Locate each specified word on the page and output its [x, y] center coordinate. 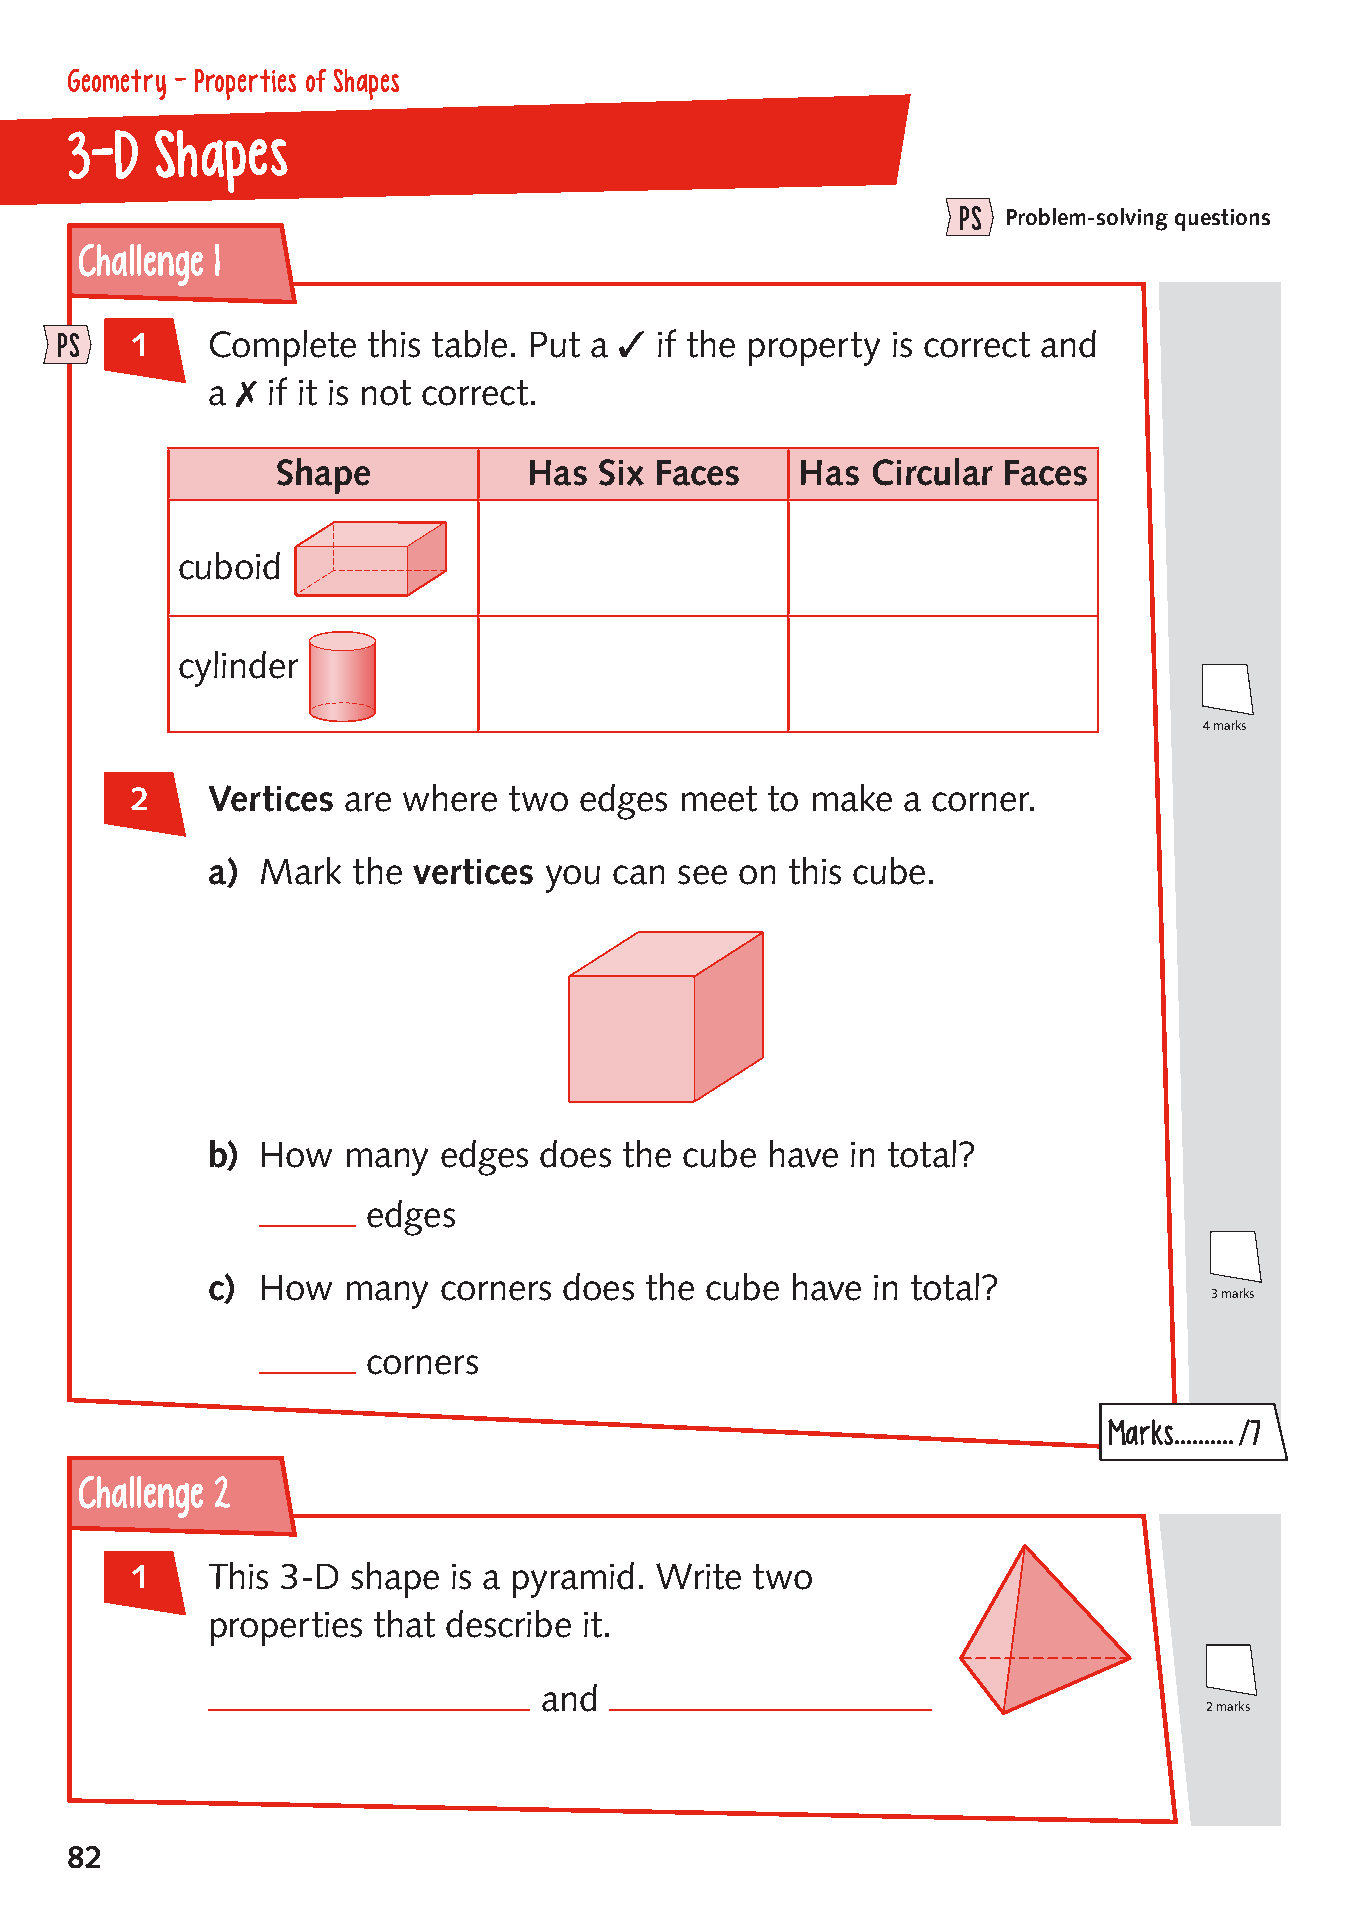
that [404, 1624]
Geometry [117, 84]
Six [621, 472]
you [573, 879]
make [852, 798]
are [368, 802]
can [638, 875]
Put [555, 345]
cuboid [229, 566]
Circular [933, 472]
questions [1222, 220]
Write [698, 1576]
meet [719, 799]
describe [508, 1624]
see [702, 875]
